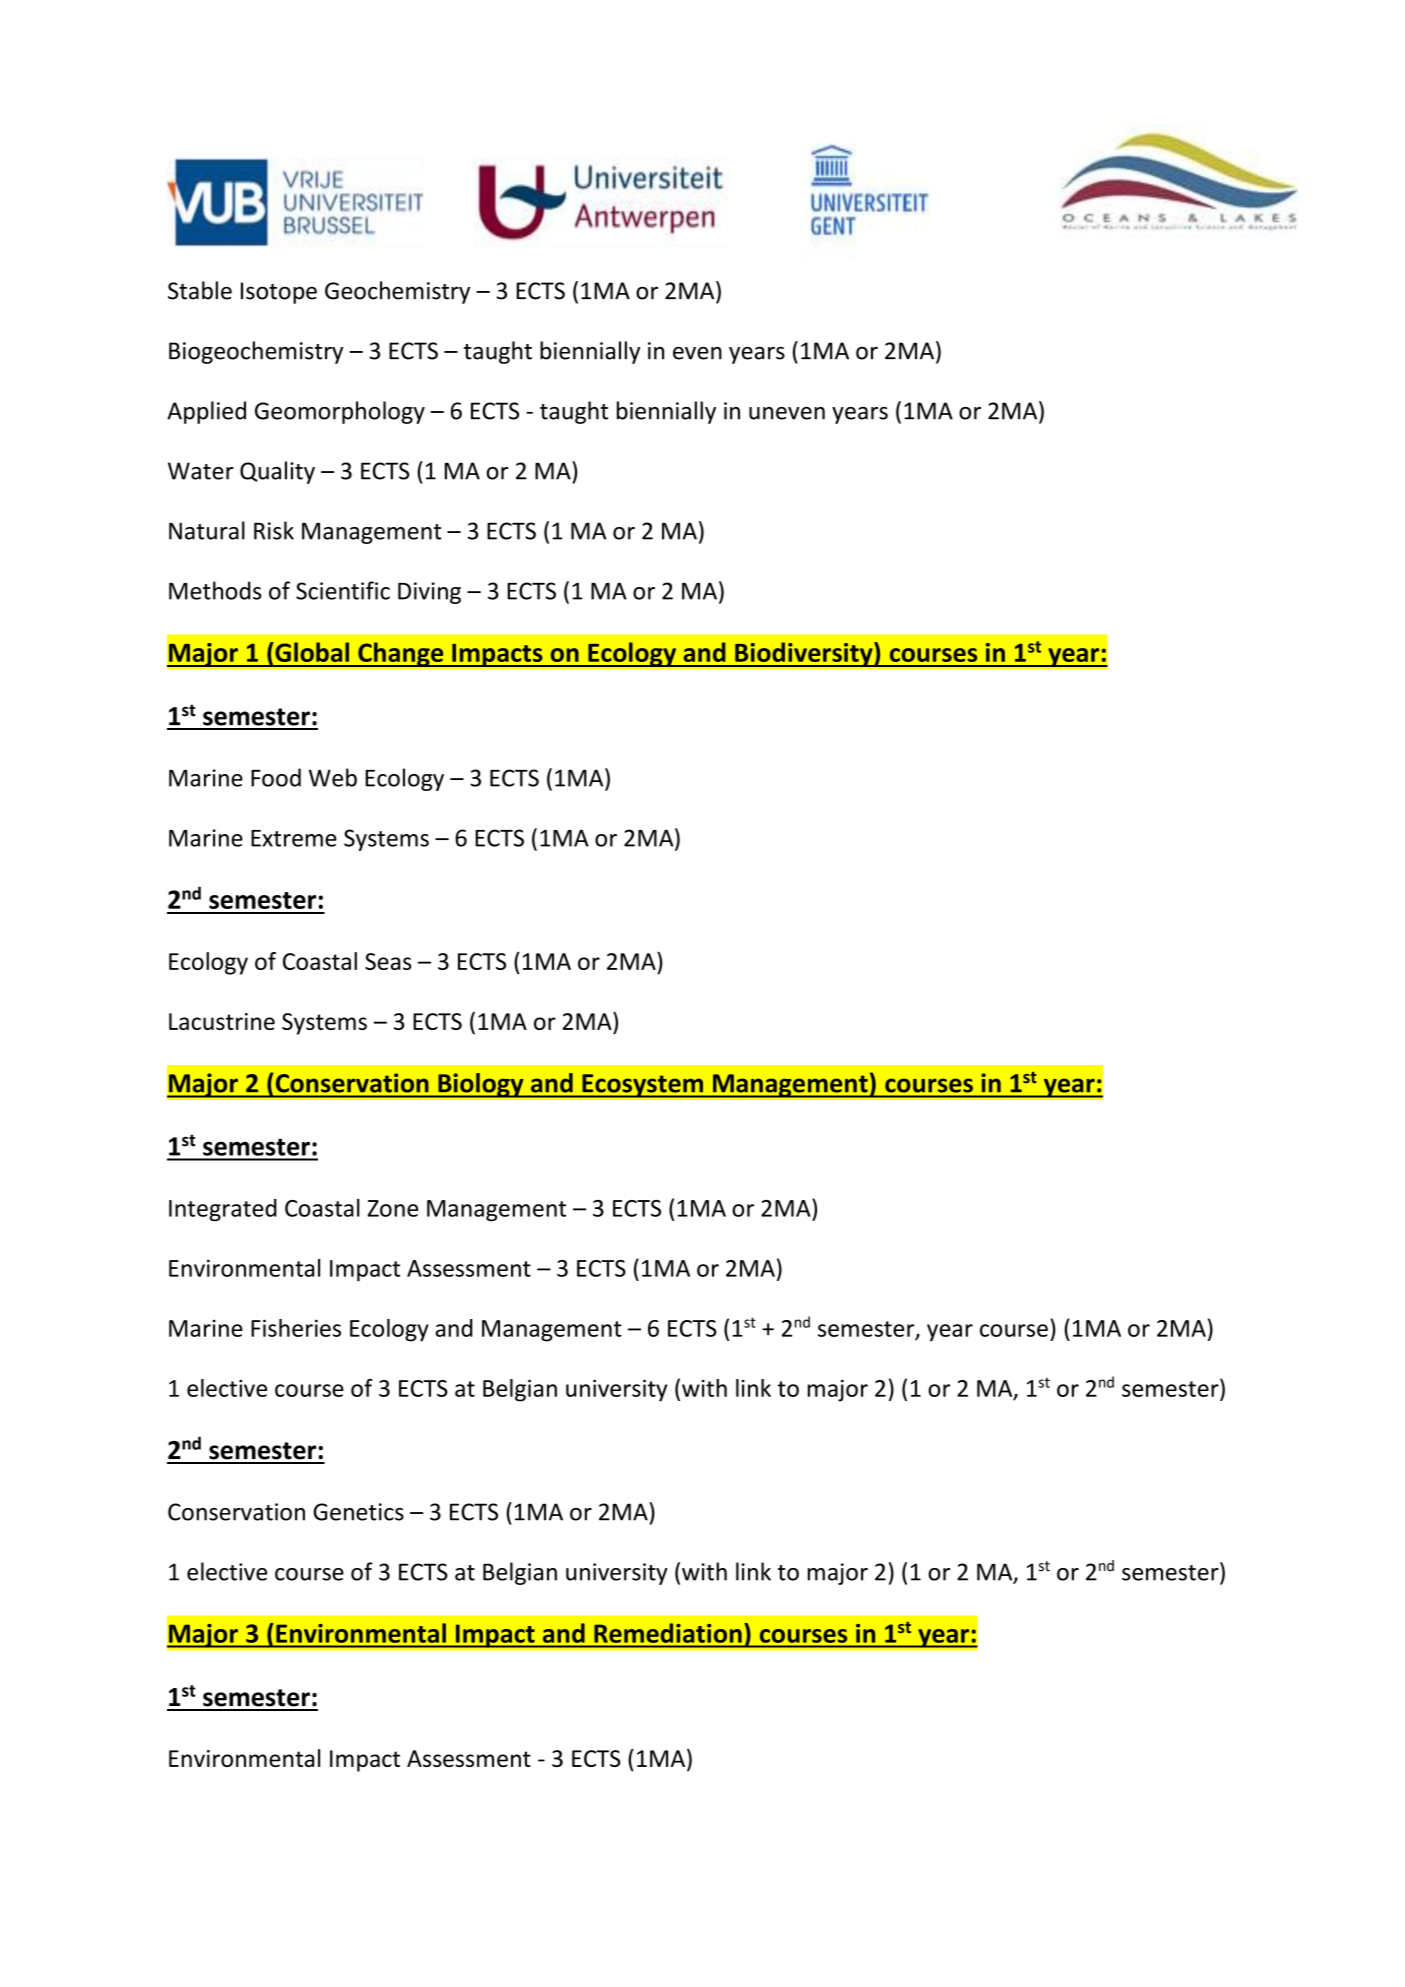 The image size is (1405, 1987). Describe the element at coordinates (668, 1633) in the screenshot. I see `Remediation` at that location.
